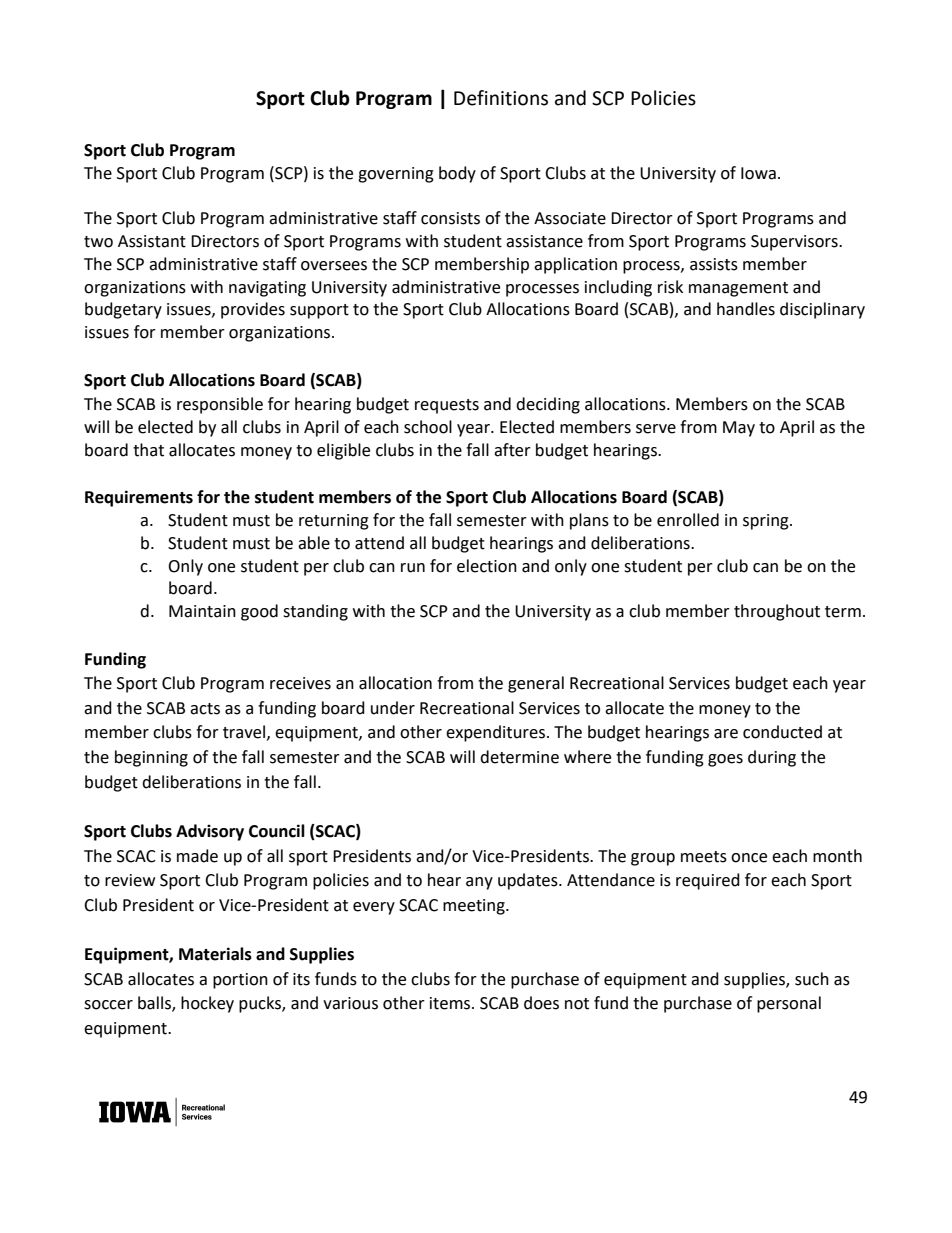 Image resolution: width=952 pixels, height=1233 pixels. What do you see at coordinates (220, 405) in the screenshot?
I see `responsible` at bounding box center [220, 405].
